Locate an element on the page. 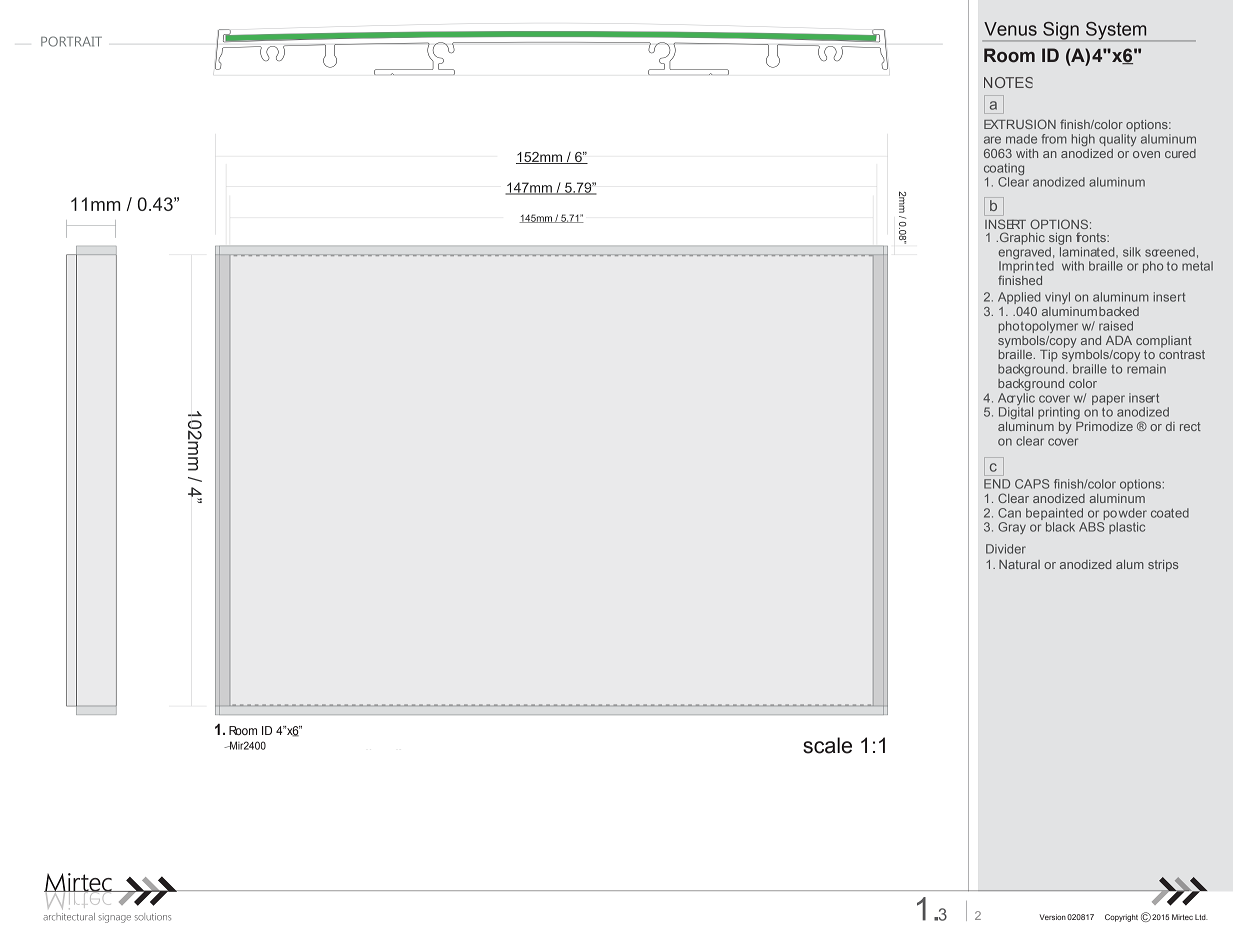 Image resolution: width=1233 pixels, height=952 pixels. NOTES is located at coordinates (1008, 82).
